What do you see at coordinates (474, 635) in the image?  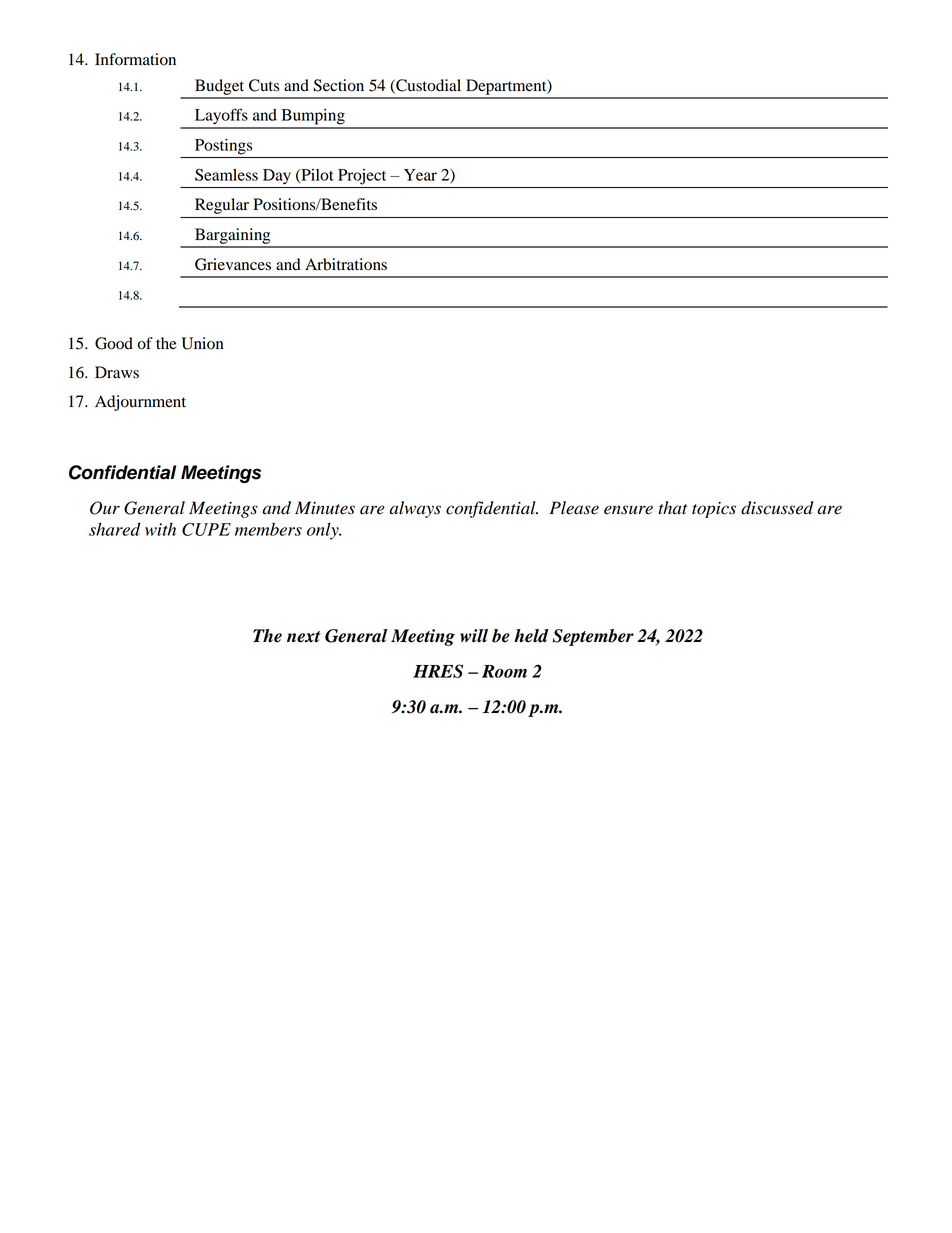 I see `will` at bounding box center [474, 635].
